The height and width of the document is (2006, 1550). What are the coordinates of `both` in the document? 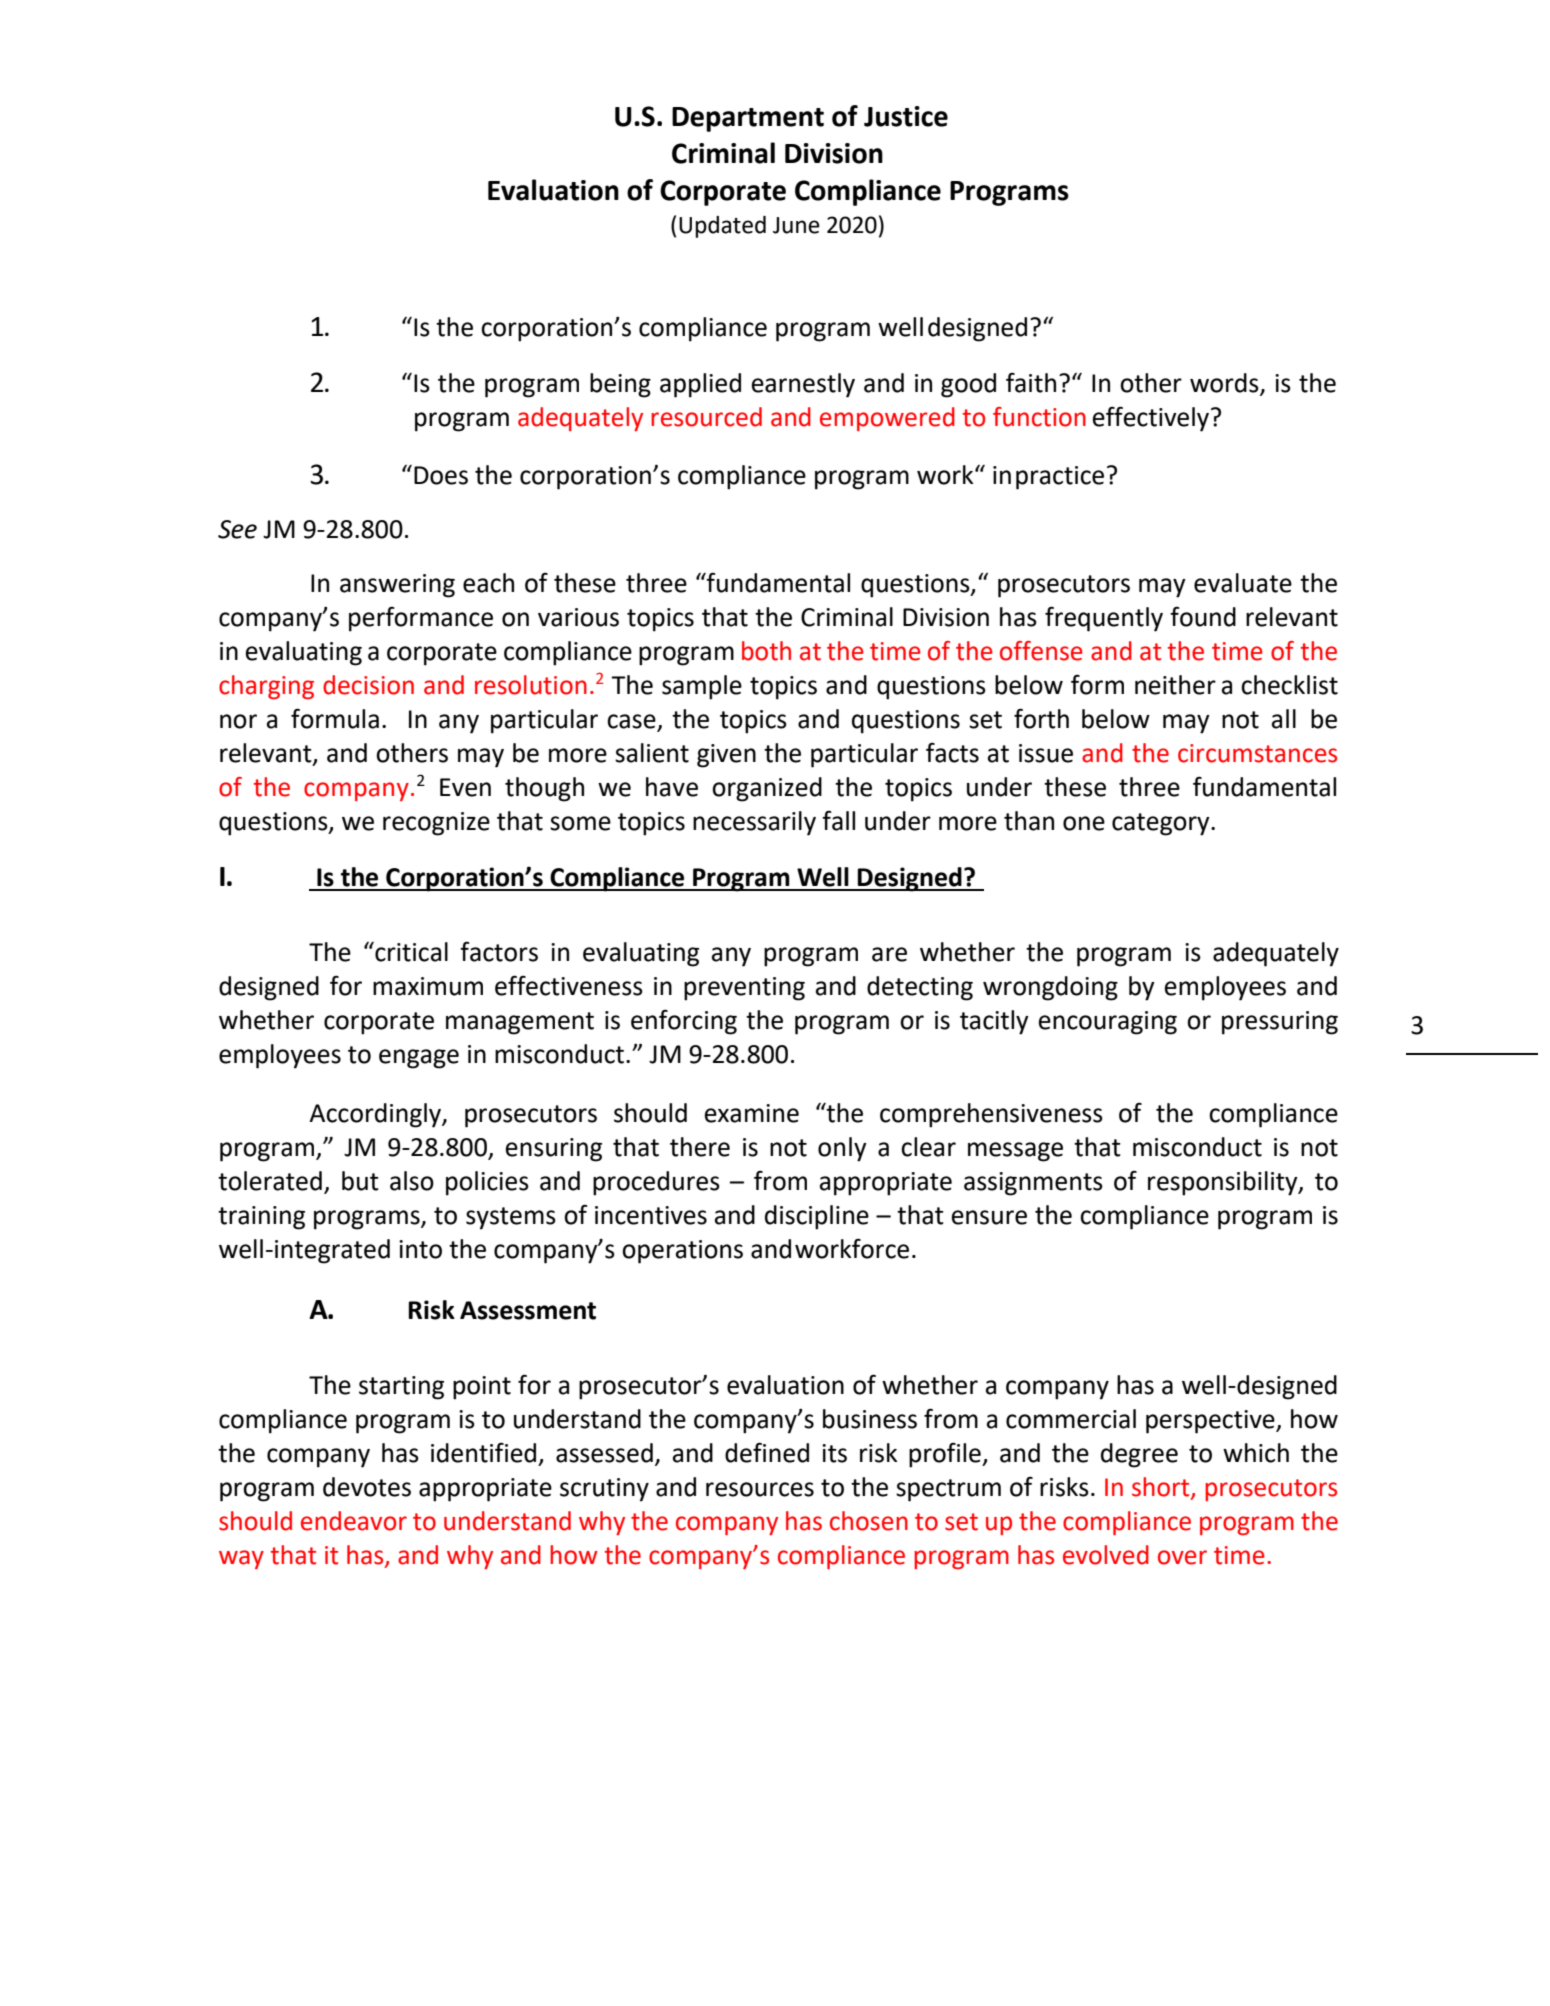 It's located at (766, 651).
